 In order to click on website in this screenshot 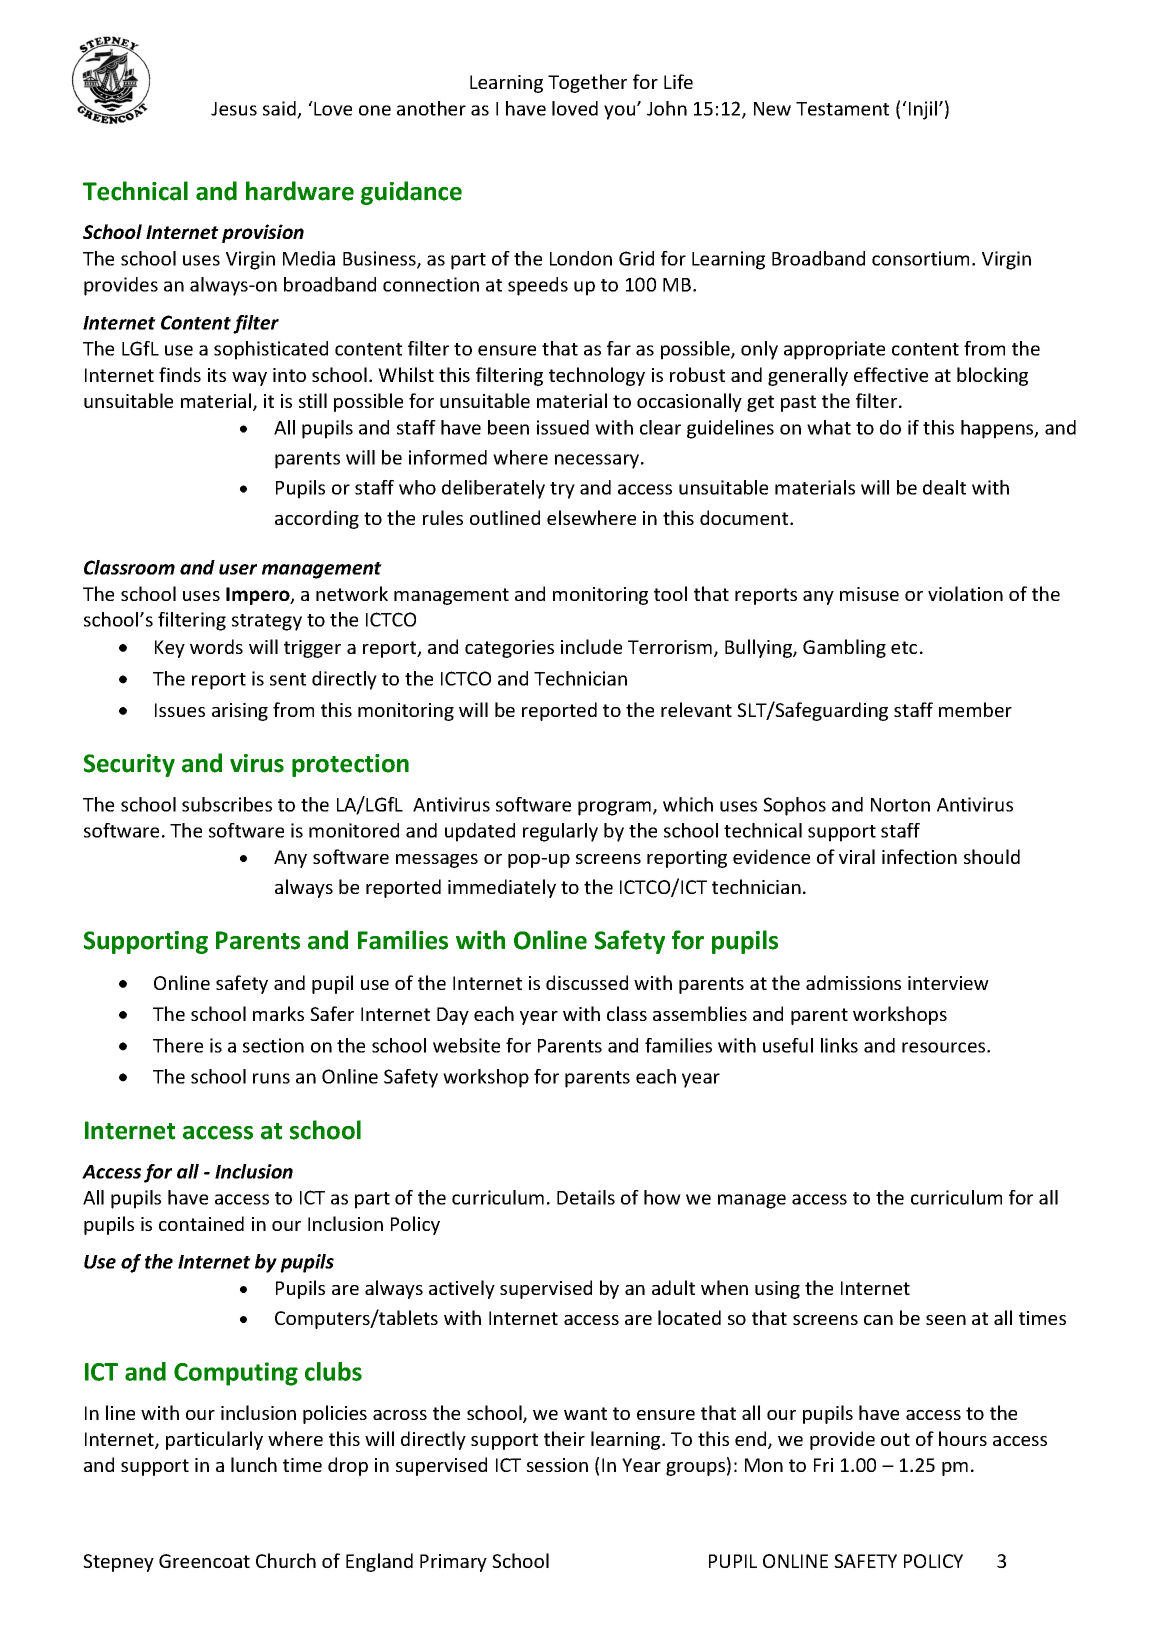, I will do `click(466, 1045)`.
